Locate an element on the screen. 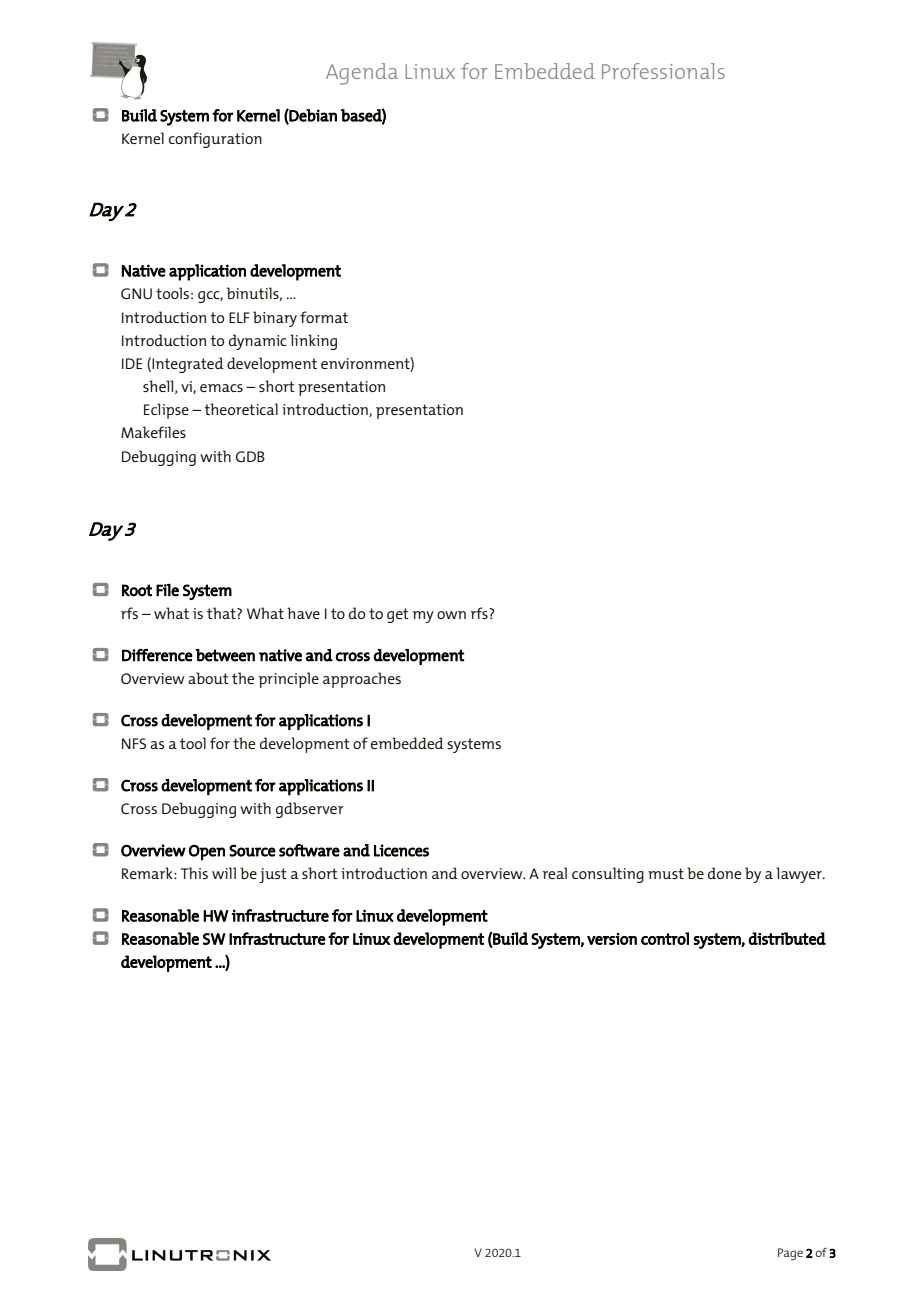 The width and height of the screenshot is (924, 1308). linking is located at coordinates (313, 342).
